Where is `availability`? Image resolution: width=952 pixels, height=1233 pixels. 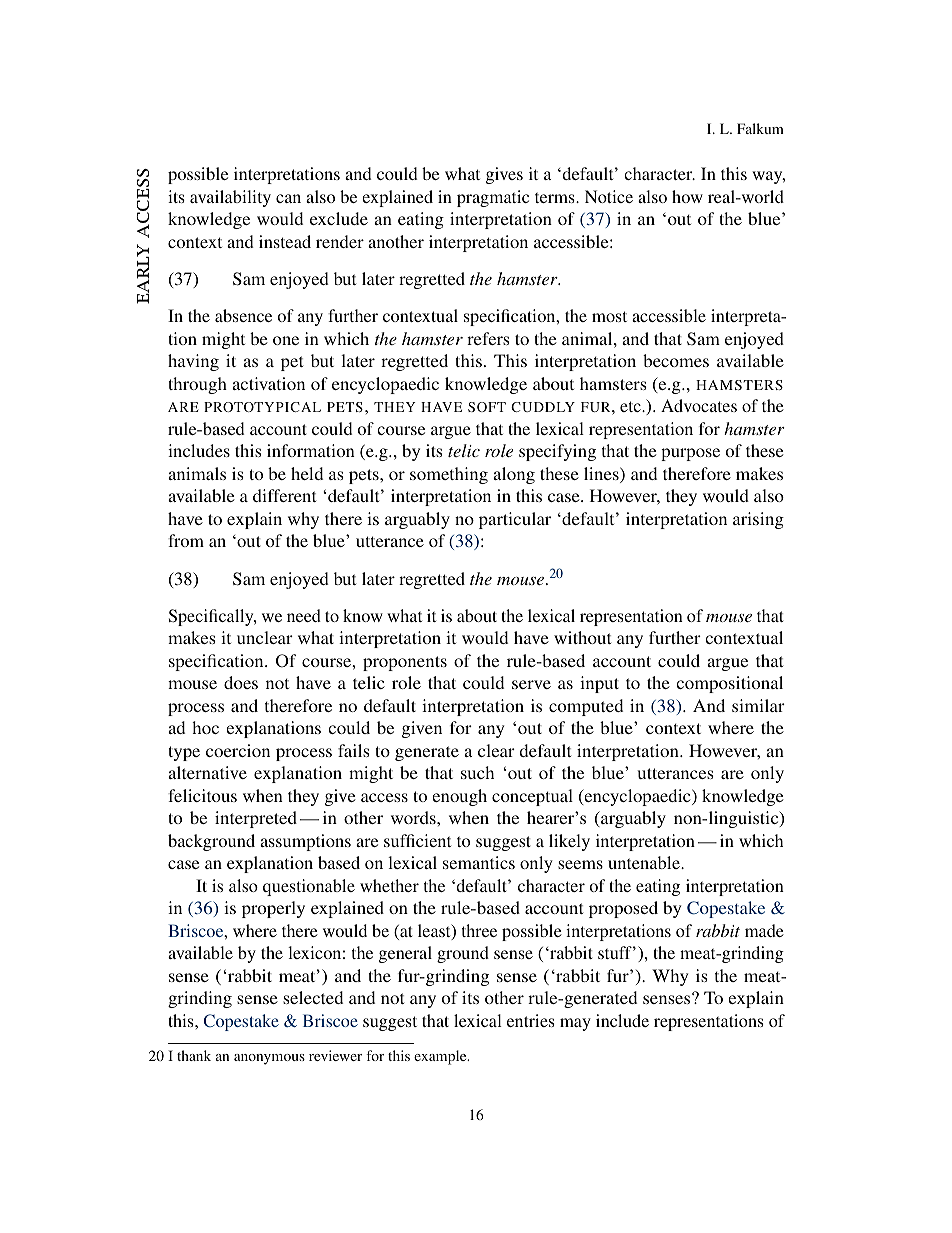
availability is located at coordinates (230, 198).
